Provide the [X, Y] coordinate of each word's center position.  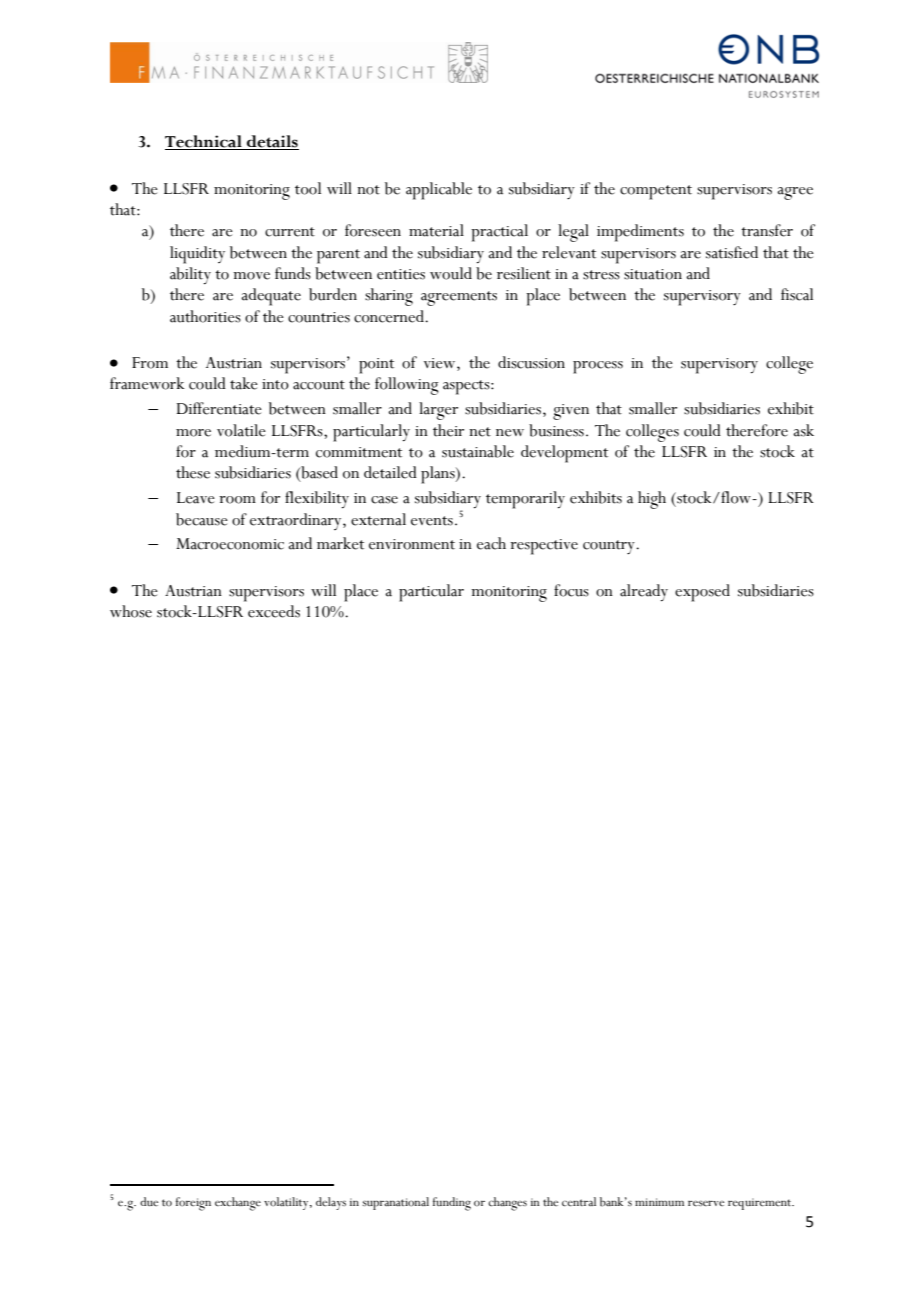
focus [571, 590]
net [480, 432]
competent [656, 192]
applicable [439, 191]
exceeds [274, 611]
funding [452, 1204]
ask [803, 430]
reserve [706, 1203]
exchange [238, 1204]
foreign [193, 1204]
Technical [204, 142]
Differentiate [219, 408]
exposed [702, 593]
